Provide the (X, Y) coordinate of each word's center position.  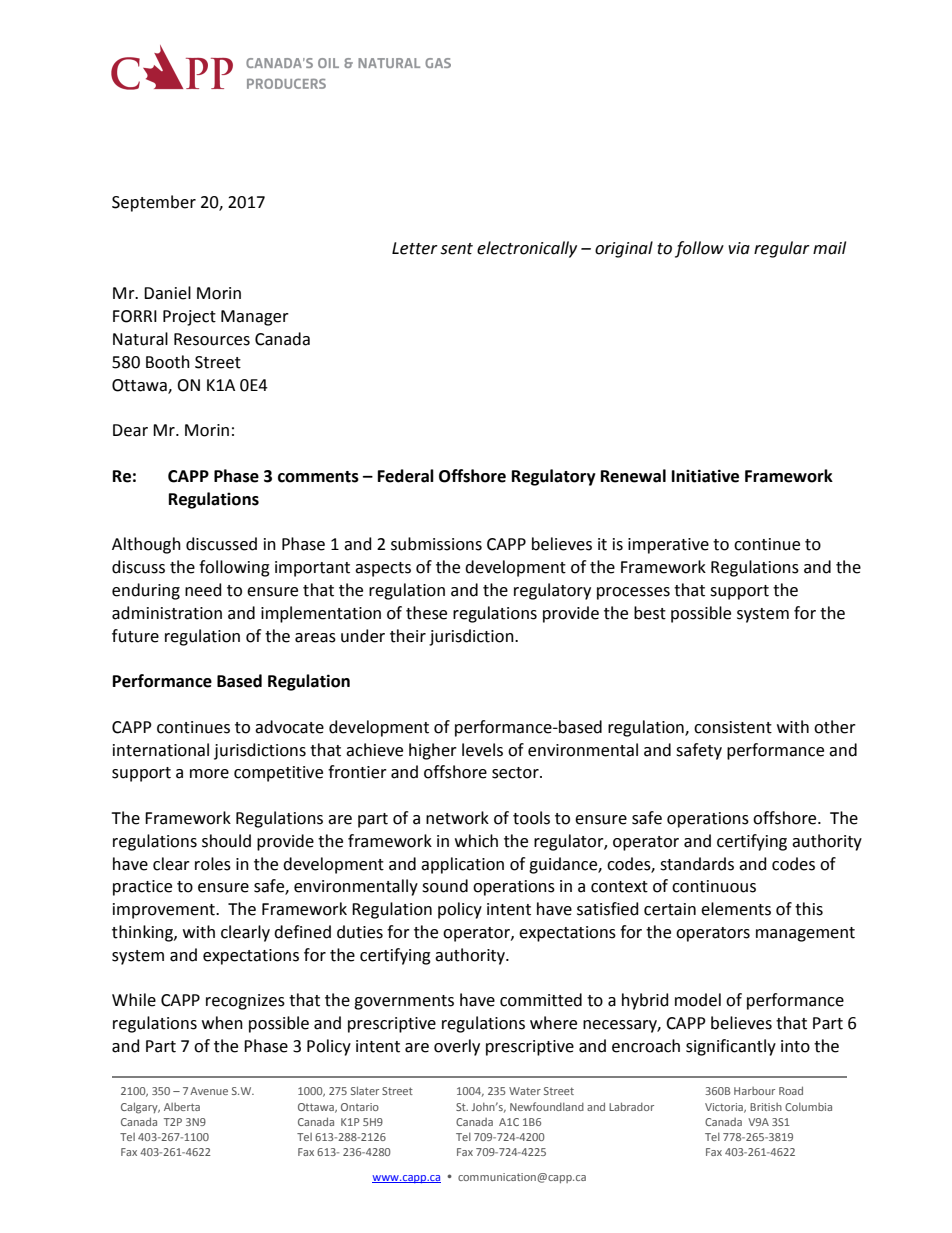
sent (457, 249)
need (203, 590)
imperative (668, 546)
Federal (406, 476)
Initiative (705, 476)
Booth (168, 362)
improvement (165, 911)
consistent (733, 727)
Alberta (182, 1107)
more (209, 774)
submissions (436, 544)
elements (736, 909)
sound (445, 886)
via (739, 248)
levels (482, 750)
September (154, 203)
